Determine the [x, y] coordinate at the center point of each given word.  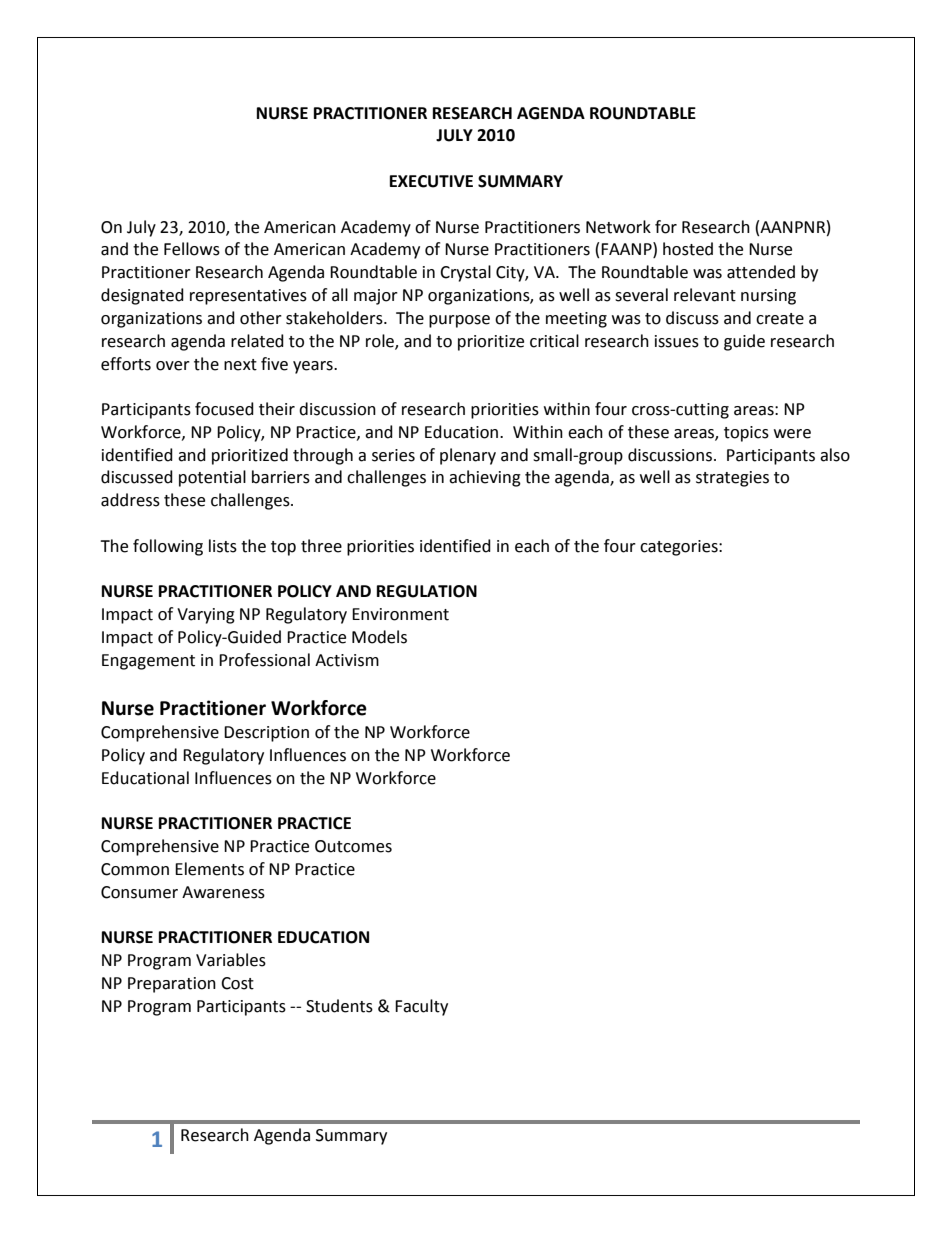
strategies [732, 479]
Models [379, 637]
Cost [237, 983]
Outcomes [353, 846]
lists [223, 546]
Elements [209, 869]
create [780, 319]
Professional [264, 660]
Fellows [192, 249]
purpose [459, 321]
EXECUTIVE [431, 181]
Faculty [421, 1007]
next [240, 365]
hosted [688, 249]
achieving [485, 478]
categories [680, 548]
